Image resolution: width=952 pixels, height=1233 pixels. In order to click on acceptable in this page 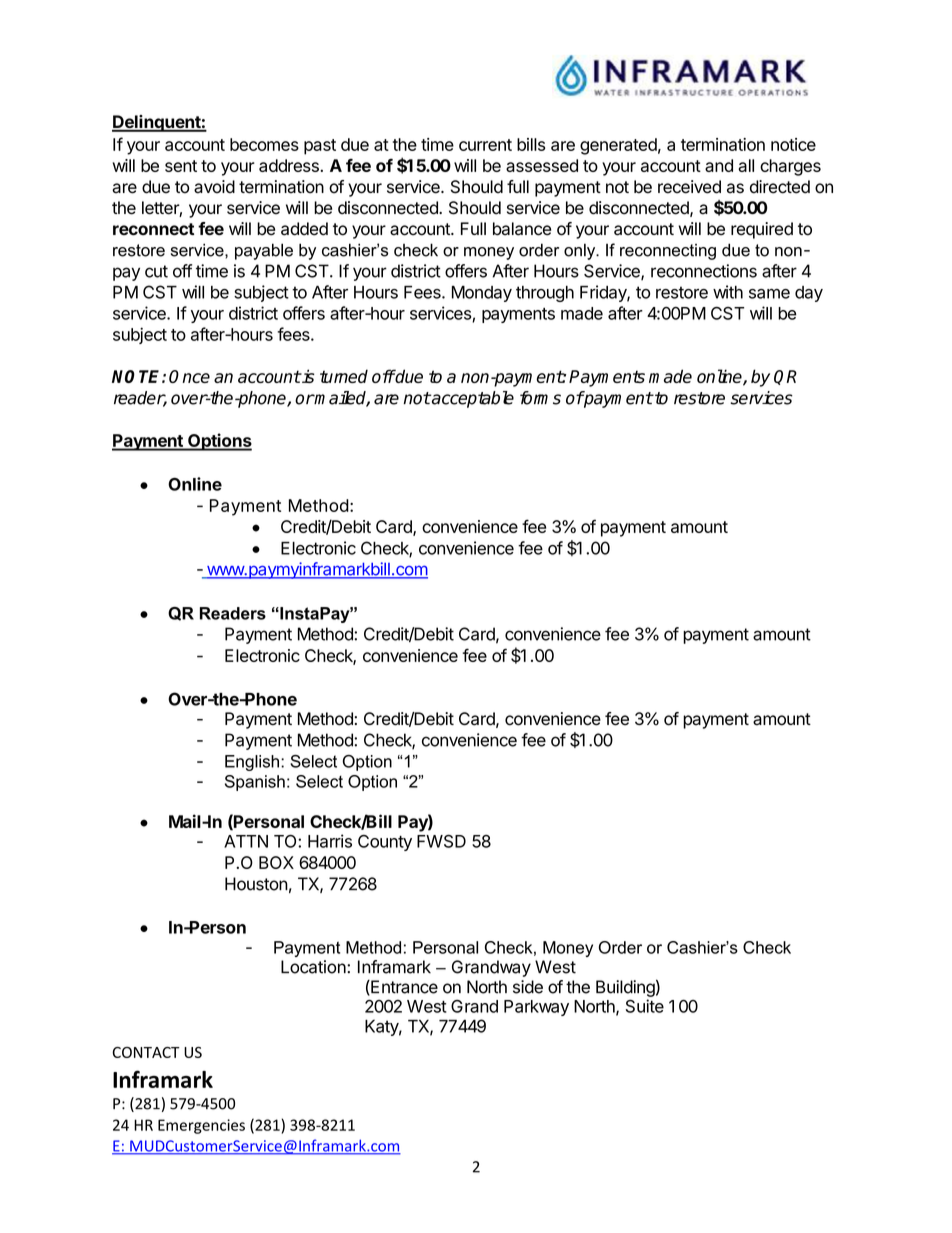, I will do `click(472, 399)`.
